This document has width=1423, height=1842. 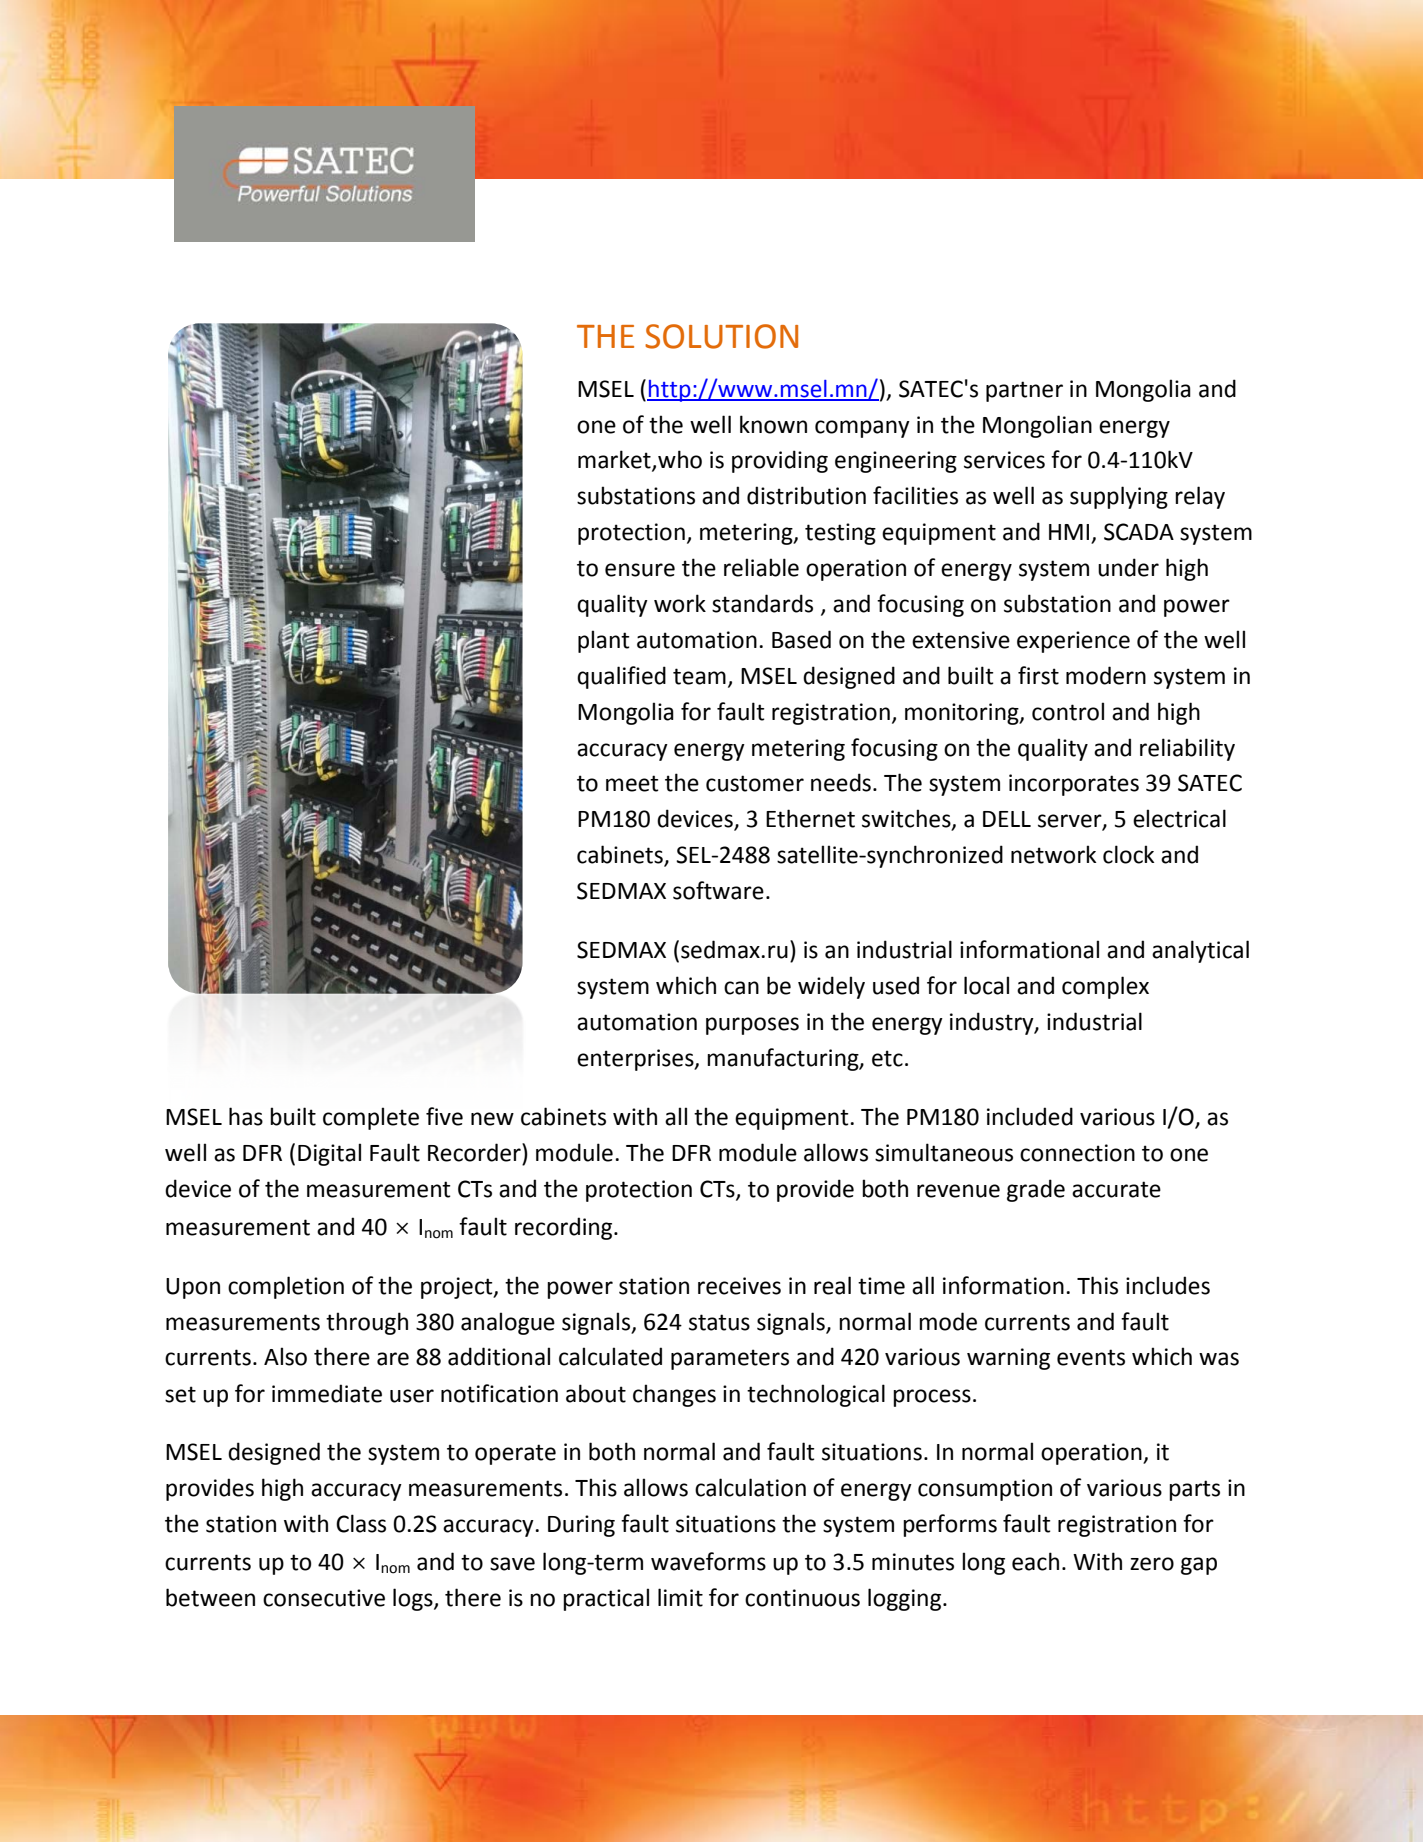 I want to click on partner, so click(x=1024, y=391).
